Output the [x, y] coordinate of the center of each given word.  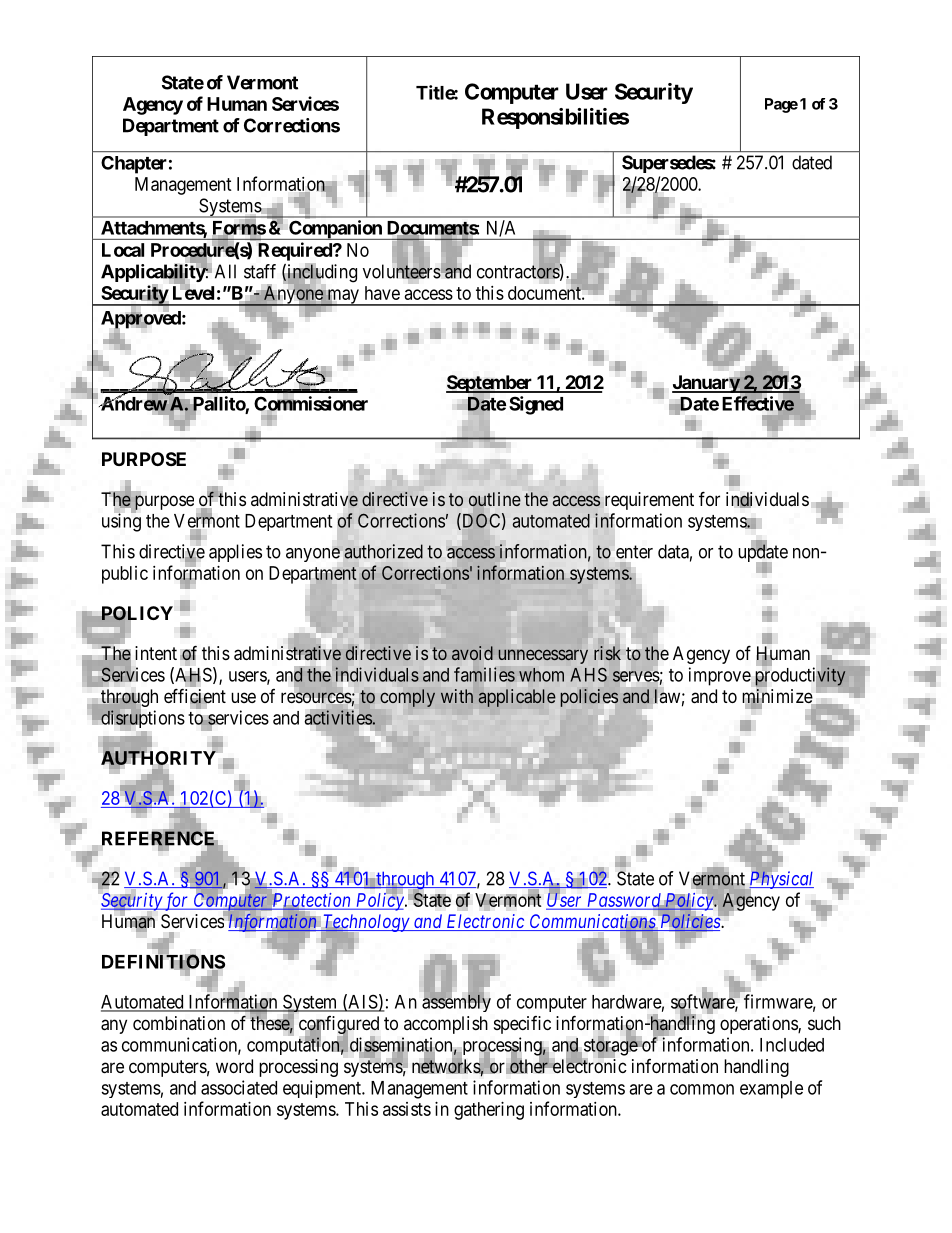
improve [720, 676]
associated [239, 1087]
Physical [780, 880]
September [490, 385]
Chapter [134, 165]
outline [495, 499]
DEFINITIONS [163, 962]
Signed [536, 405]
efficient [195, 697]
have [382, 293]
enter [633, 552]
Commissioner [311, 404]
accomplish [446, 1025]
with [457, 696]
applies [235, 553]
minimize [778, 697]
